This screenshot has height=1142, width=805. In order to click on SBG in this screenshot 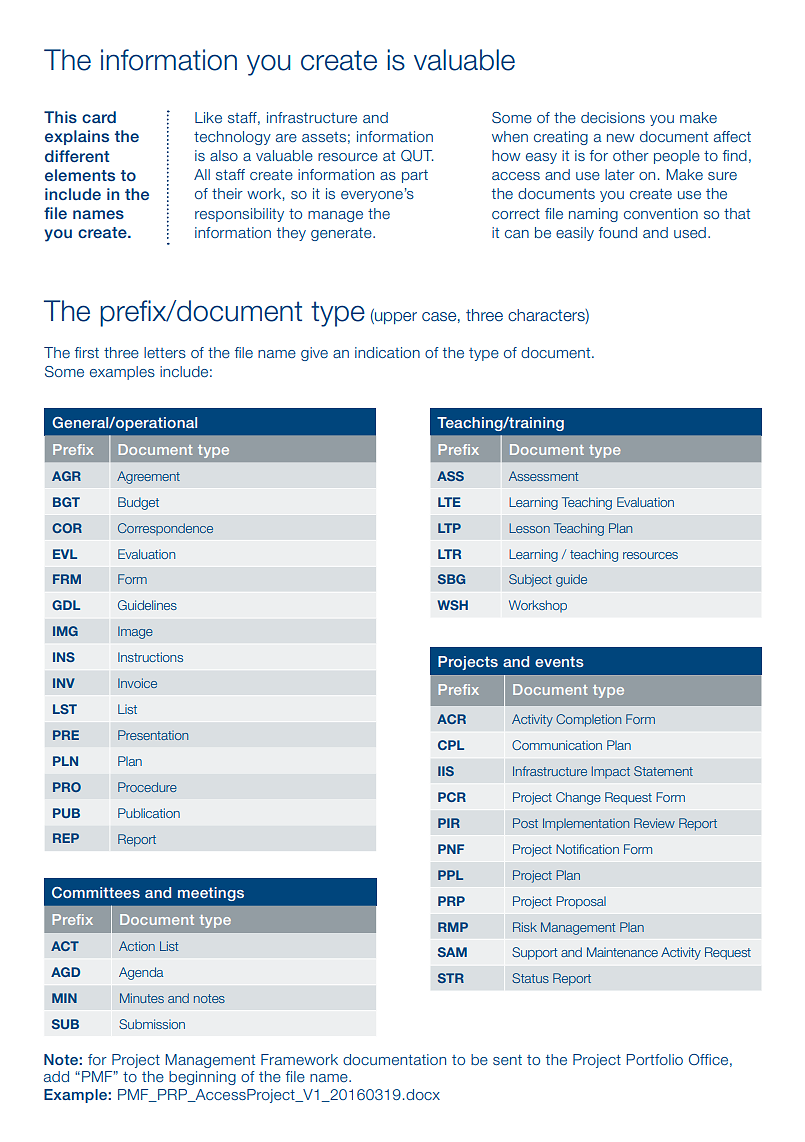, I will do `click(451, 579)`.
